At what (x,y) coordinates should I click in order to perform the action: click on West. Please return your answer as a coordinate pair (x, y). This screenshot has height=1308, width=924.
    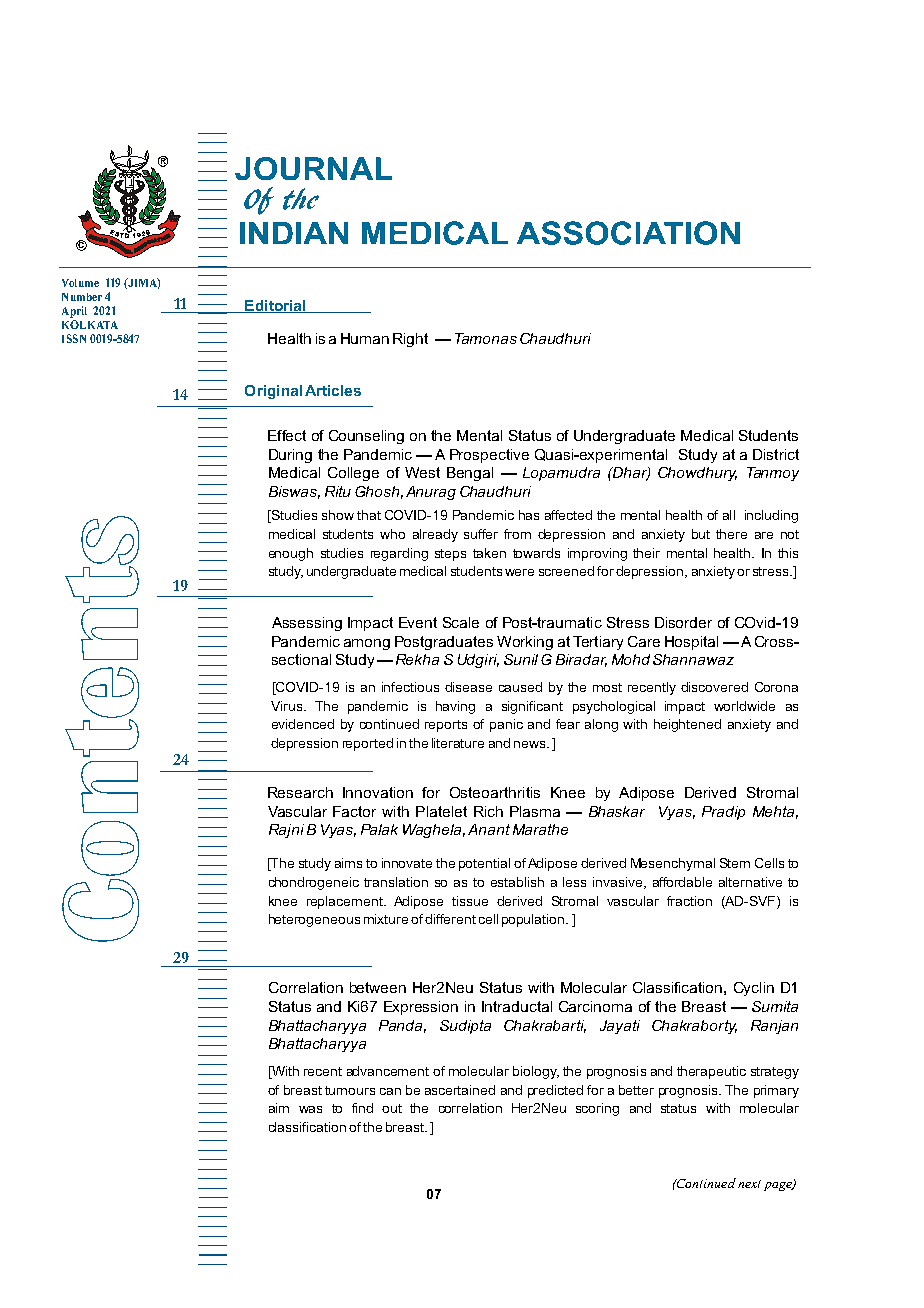
    Looking at the image, I should click on (422, 472).
